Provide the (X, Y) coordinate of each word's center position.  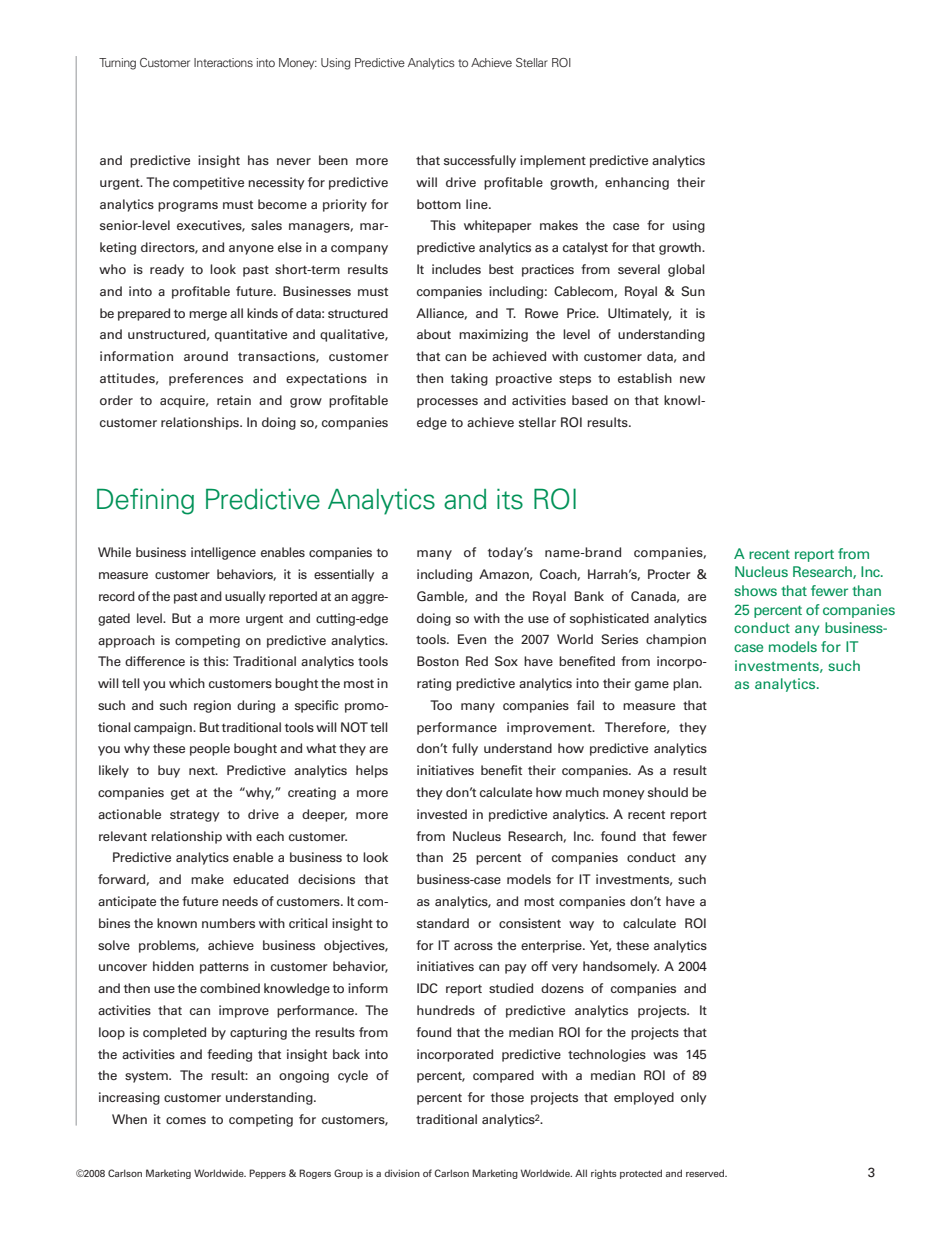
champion (676, 640)
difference (155, 661)
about (434, 334)
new (692, 379)
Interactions (223, 62)
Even (472, 639)
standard (443, 923)
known (177, 923)
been (333, 160)
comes (186, 1120)
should (668, 792)
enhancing (637, 183)
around (206, 356)
